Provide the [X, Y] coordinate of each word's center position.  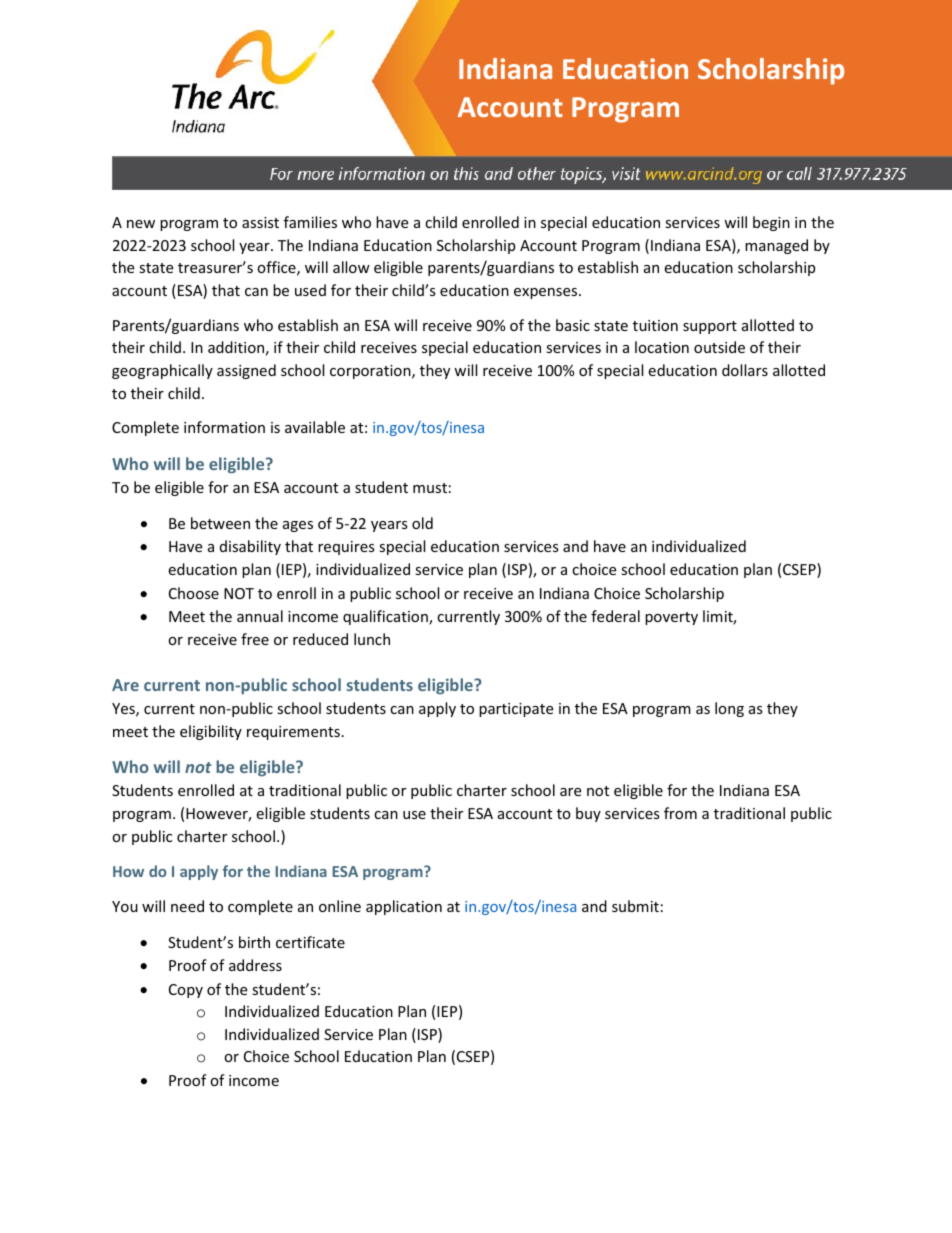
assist [260, 222]
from [680, 813]
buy [588, 814]
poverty [671, 618]
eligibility [211, 732]
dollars [745, 370]
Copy [186, 991]
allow [351, 267]
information [224, 427]
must [430, 488]
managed [776, 246]
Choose [194, 593]
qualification [386, 617]
